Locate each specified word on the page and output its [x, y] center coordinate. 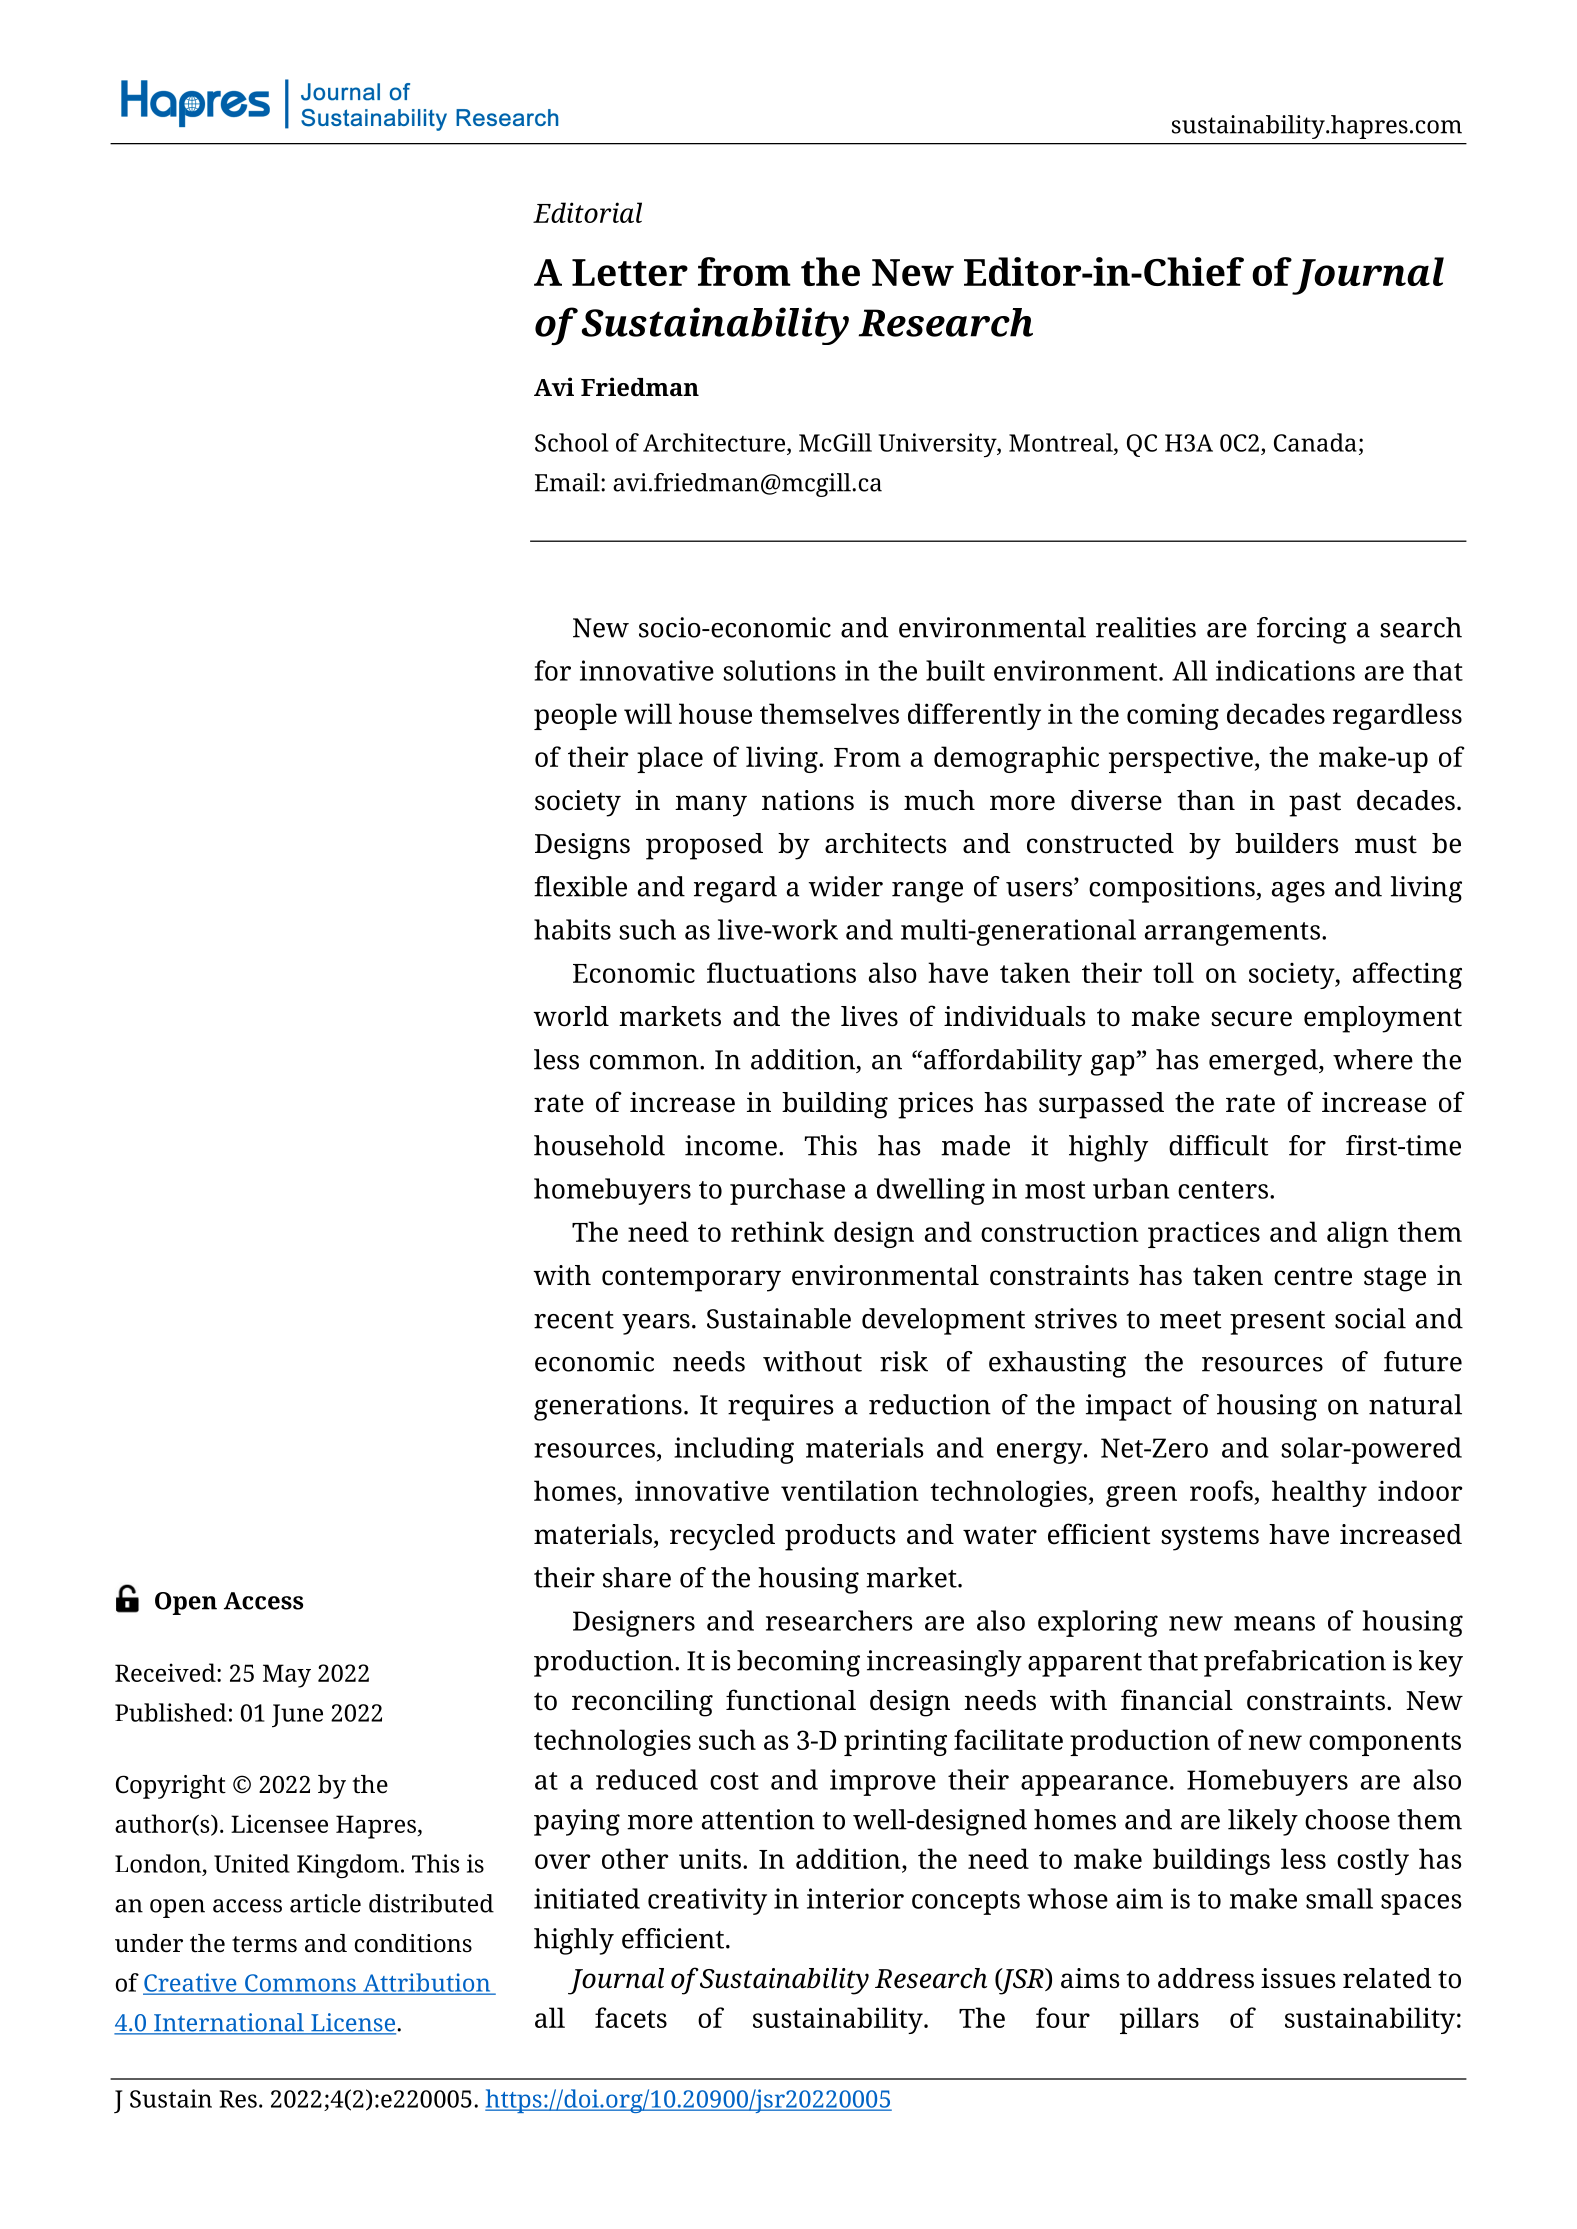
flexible [580, 886]
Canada [1315, 442]
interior [855, 1898]
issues [1298, 1978]
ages [1298, 892]
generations [608, 1407]
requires [781, 1407]
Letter [630, 272]
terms [264, 1944]
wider [845, 886]
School [571, 442]
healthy [1319, 1493]
